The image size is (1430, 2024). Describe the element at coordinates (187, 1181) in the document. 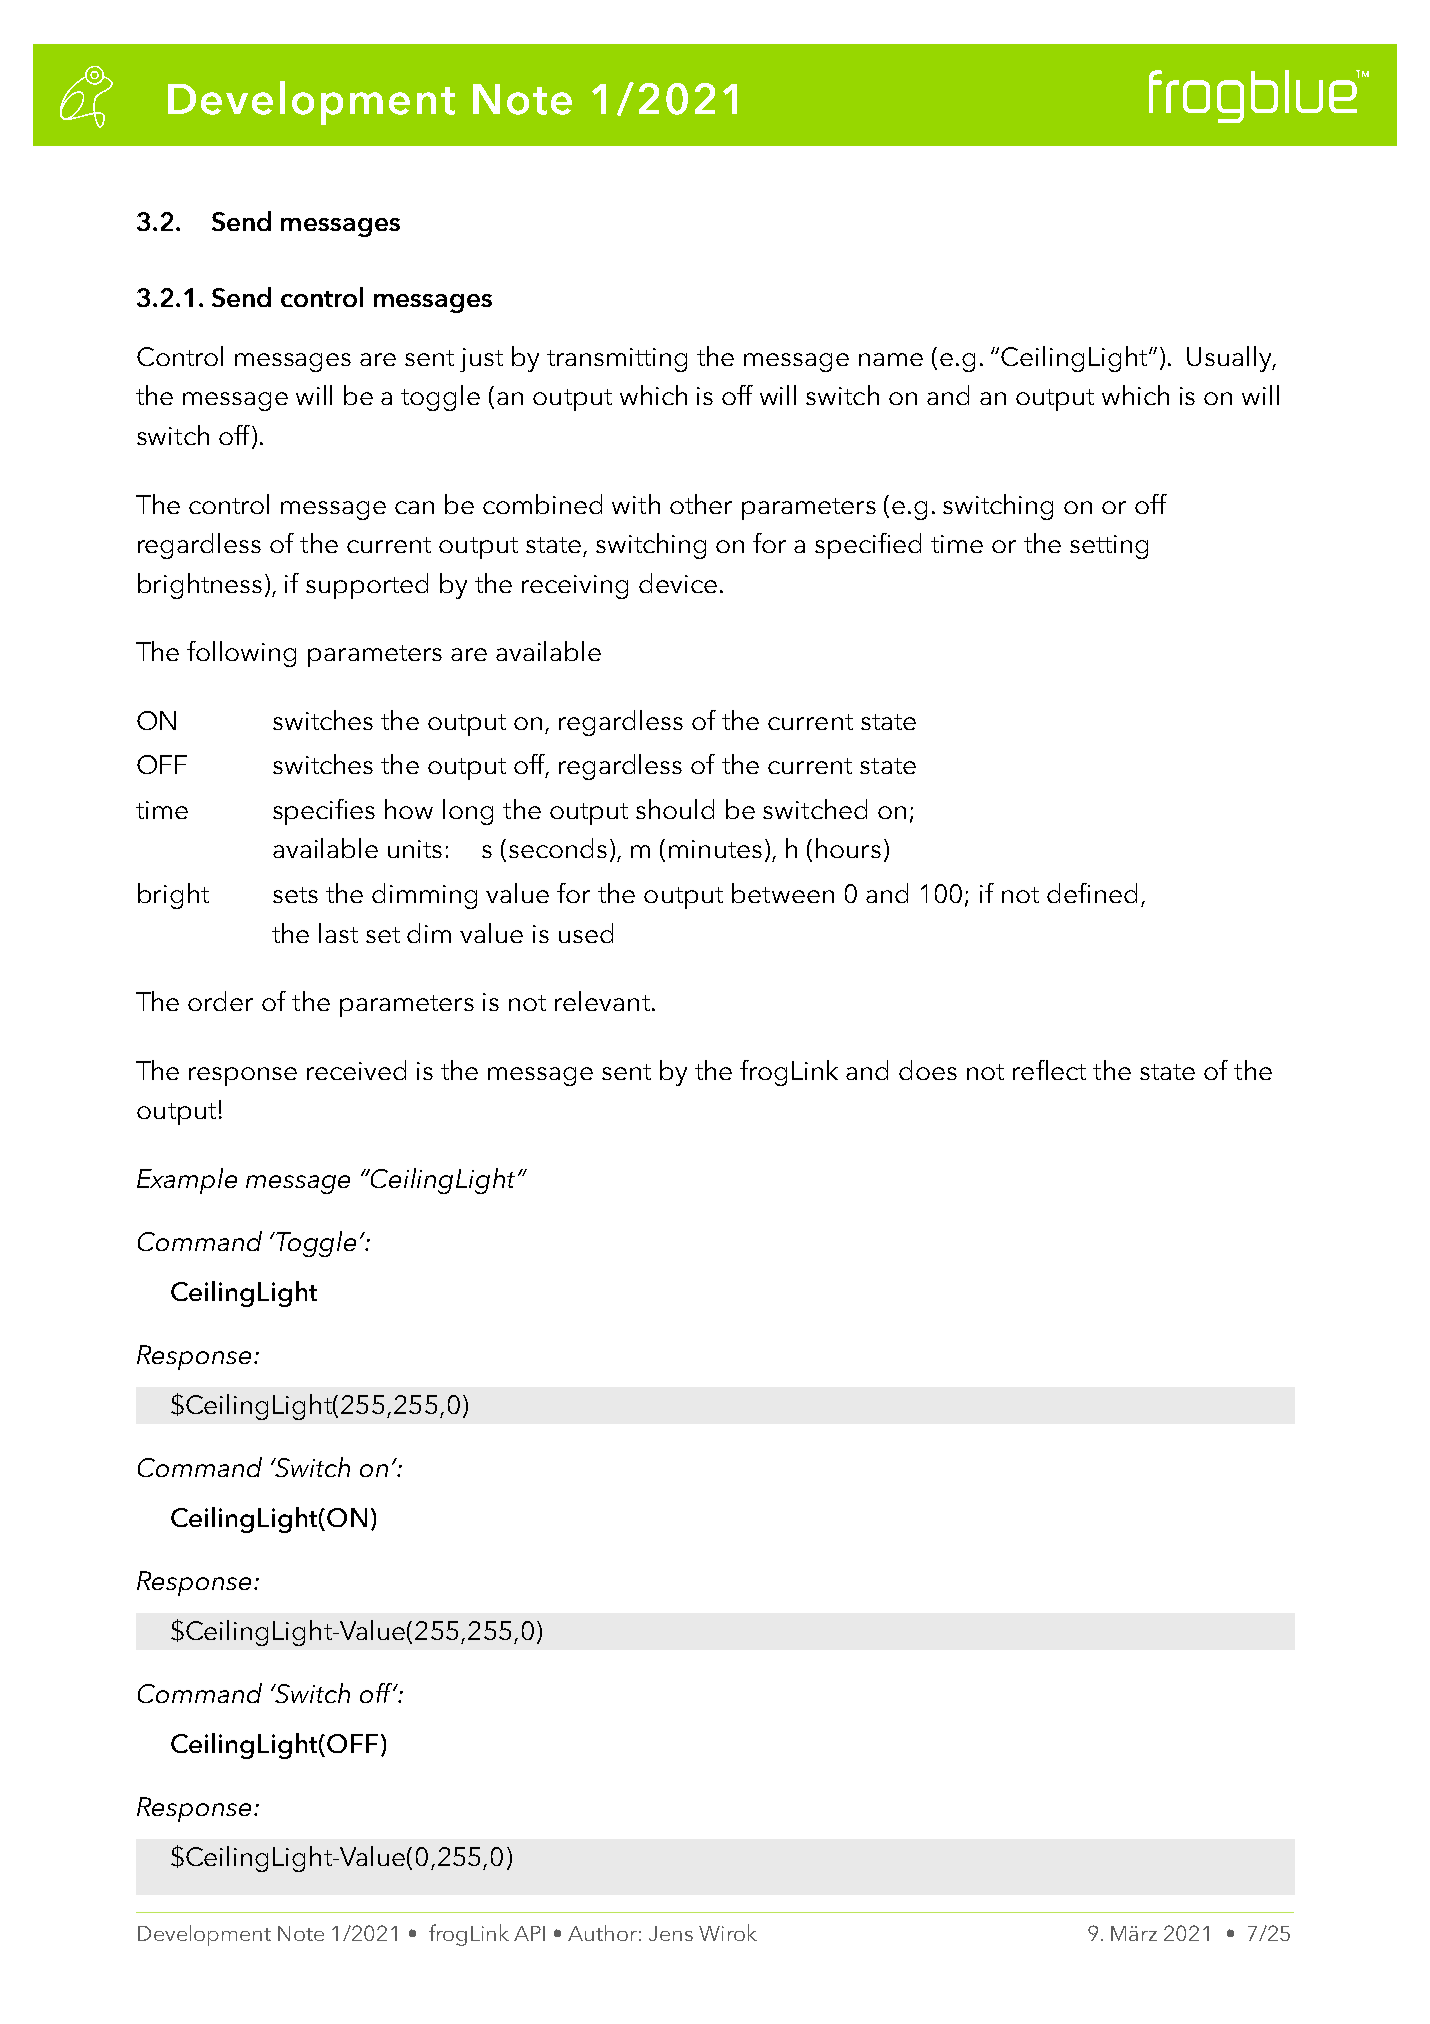

I see `Example` at that location.
